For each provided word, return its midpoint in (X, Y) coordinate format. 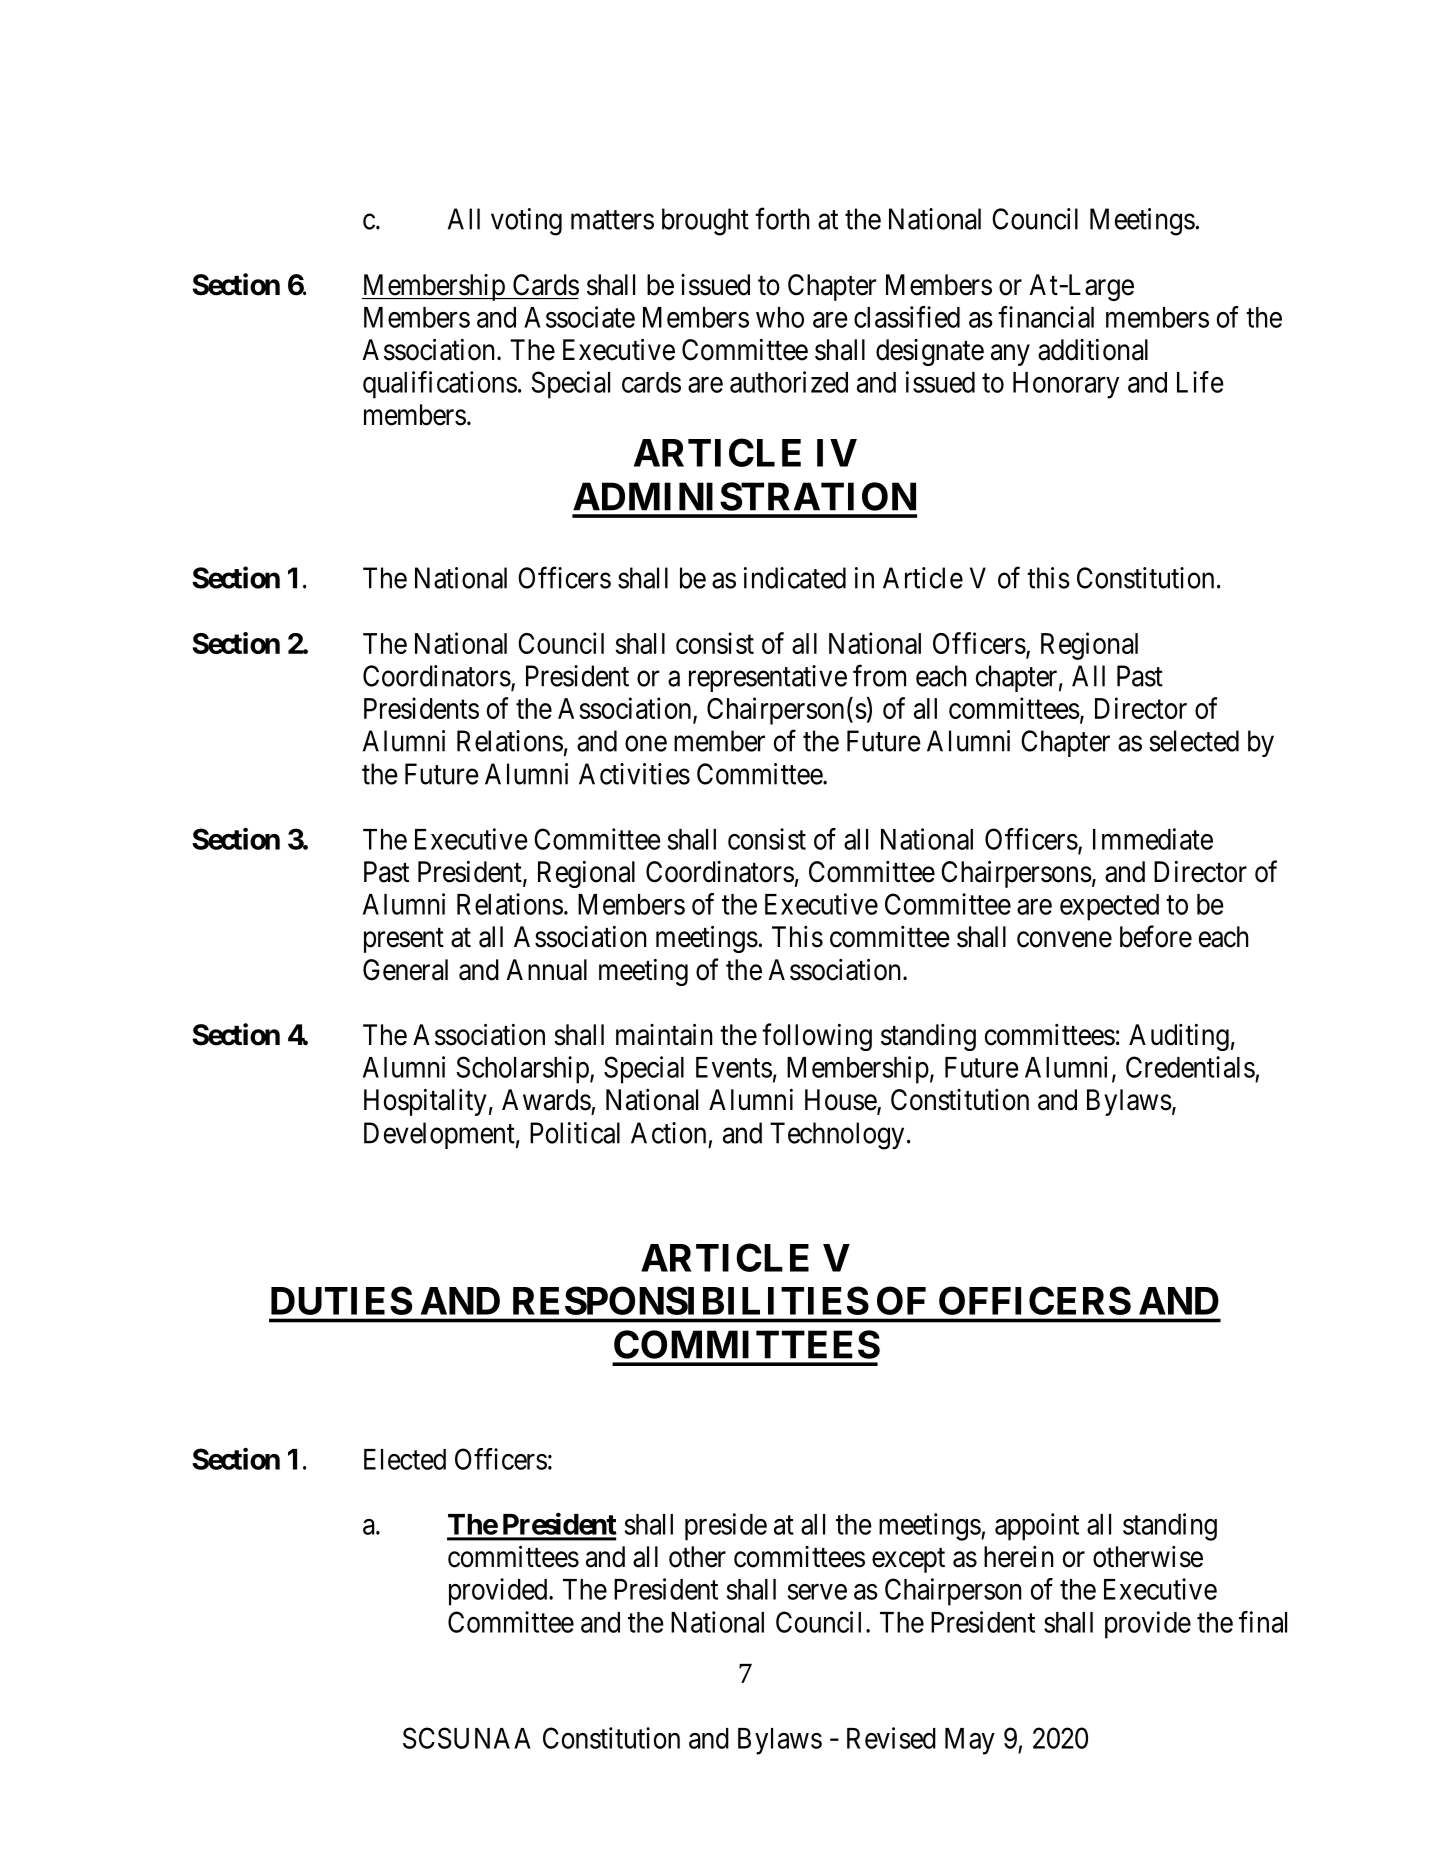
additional (1093, 350)
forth (782, 219)
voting (526, 222)
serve (817, 1592)
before (1156, 936)
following (817, 1037)
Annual (546, 970)
